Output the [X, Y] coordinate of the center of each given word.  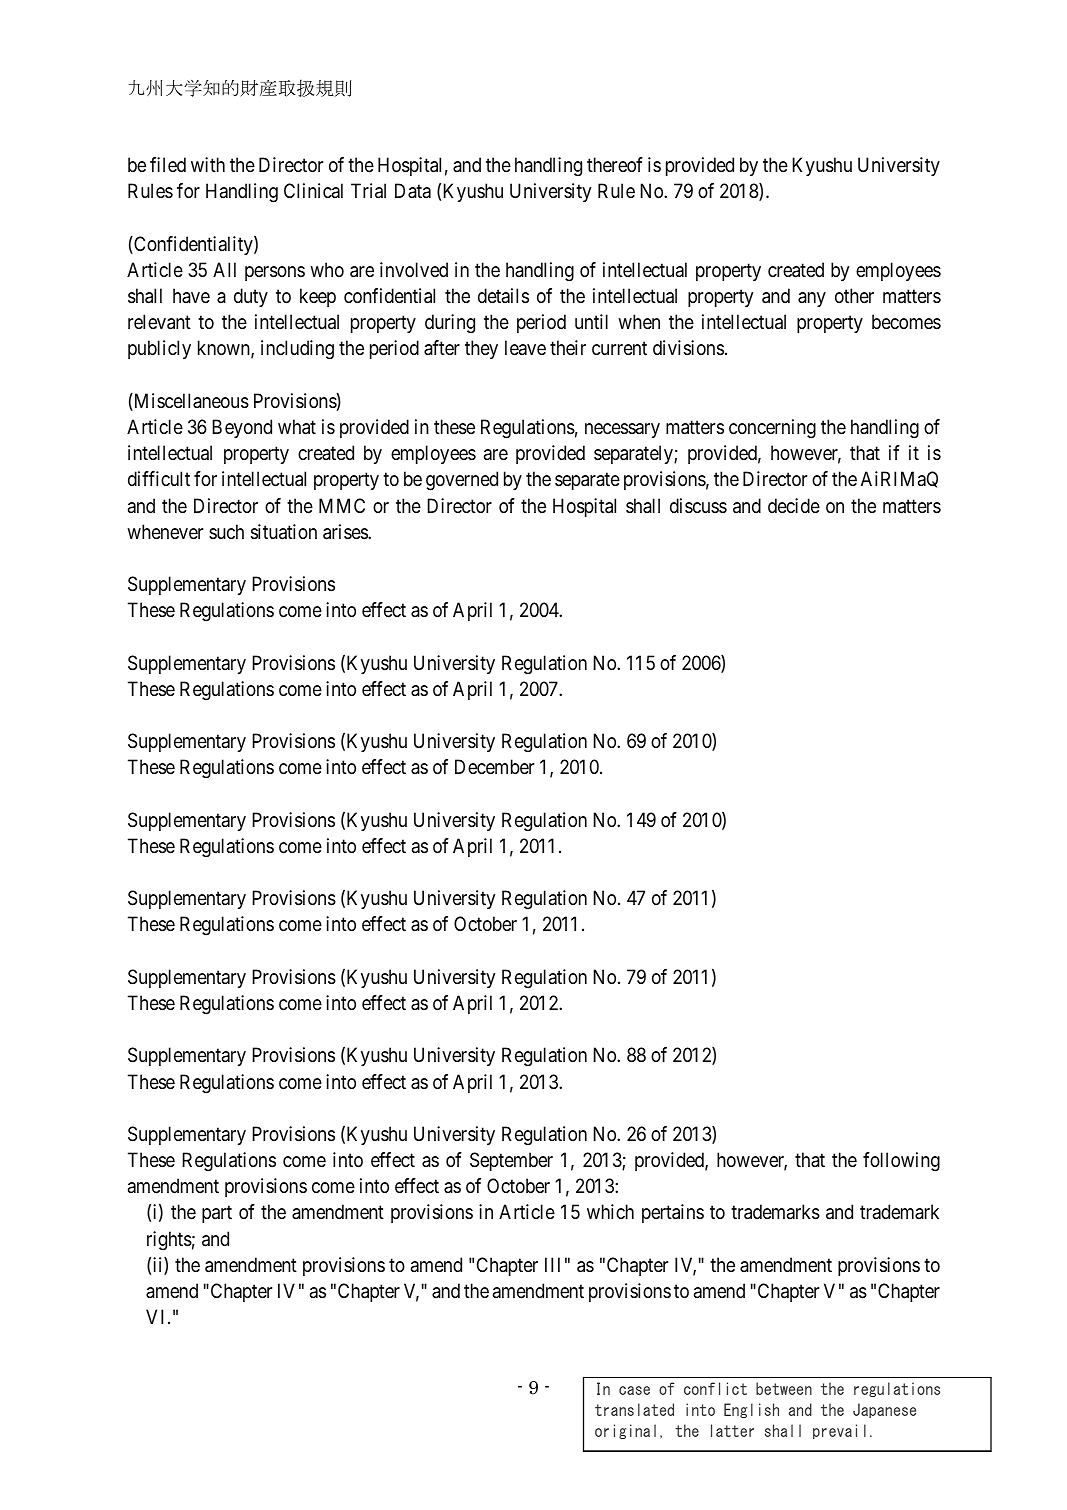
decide [794, 506]
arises [346, 532]
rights [169, 1241]
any [812, 299]
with [208, 164]
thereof [615, 164]
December [494, 766]
